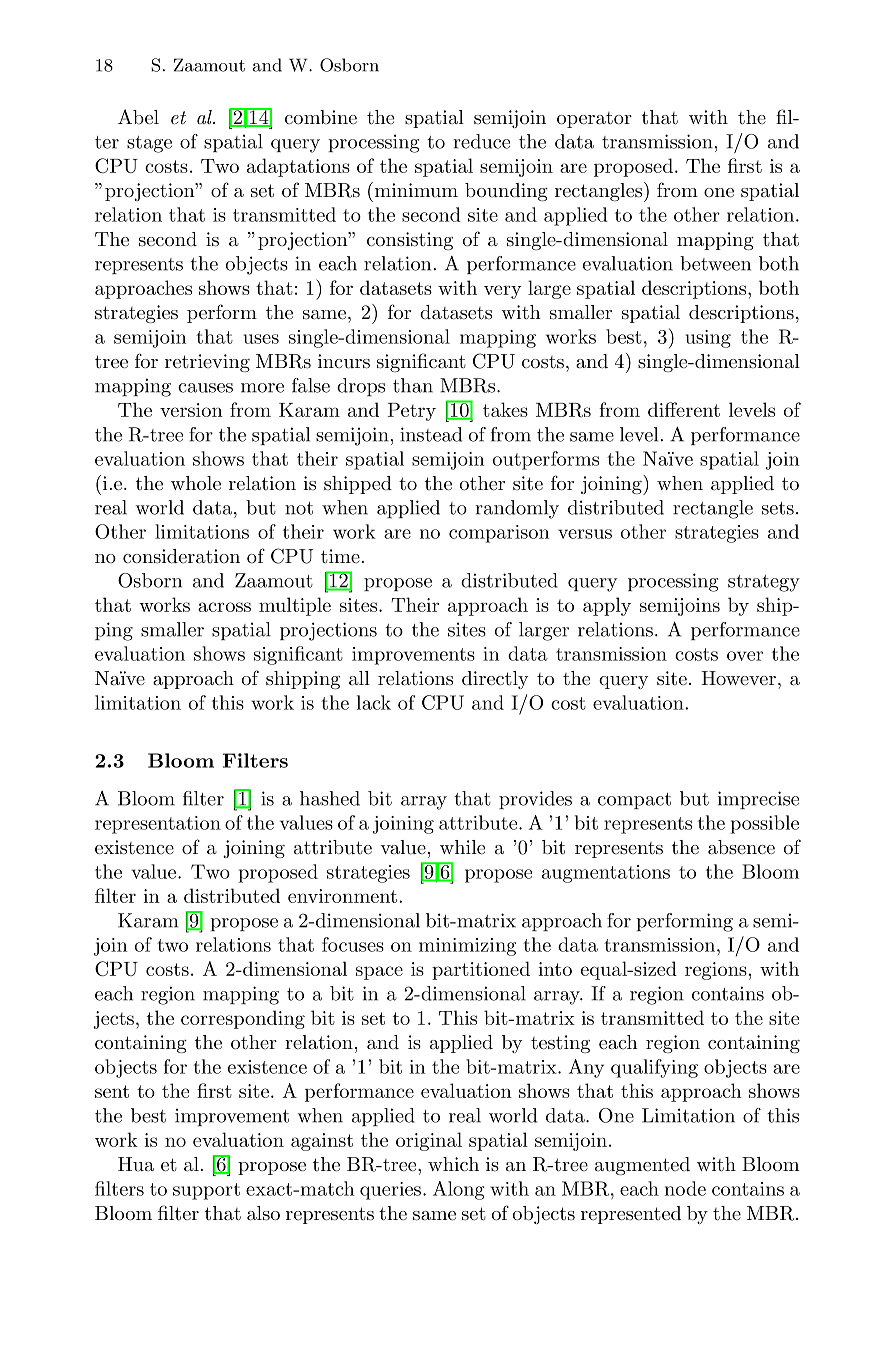  Describe the element at coordinates (594, 120) in the screenshot. I see `operator` at that location.
